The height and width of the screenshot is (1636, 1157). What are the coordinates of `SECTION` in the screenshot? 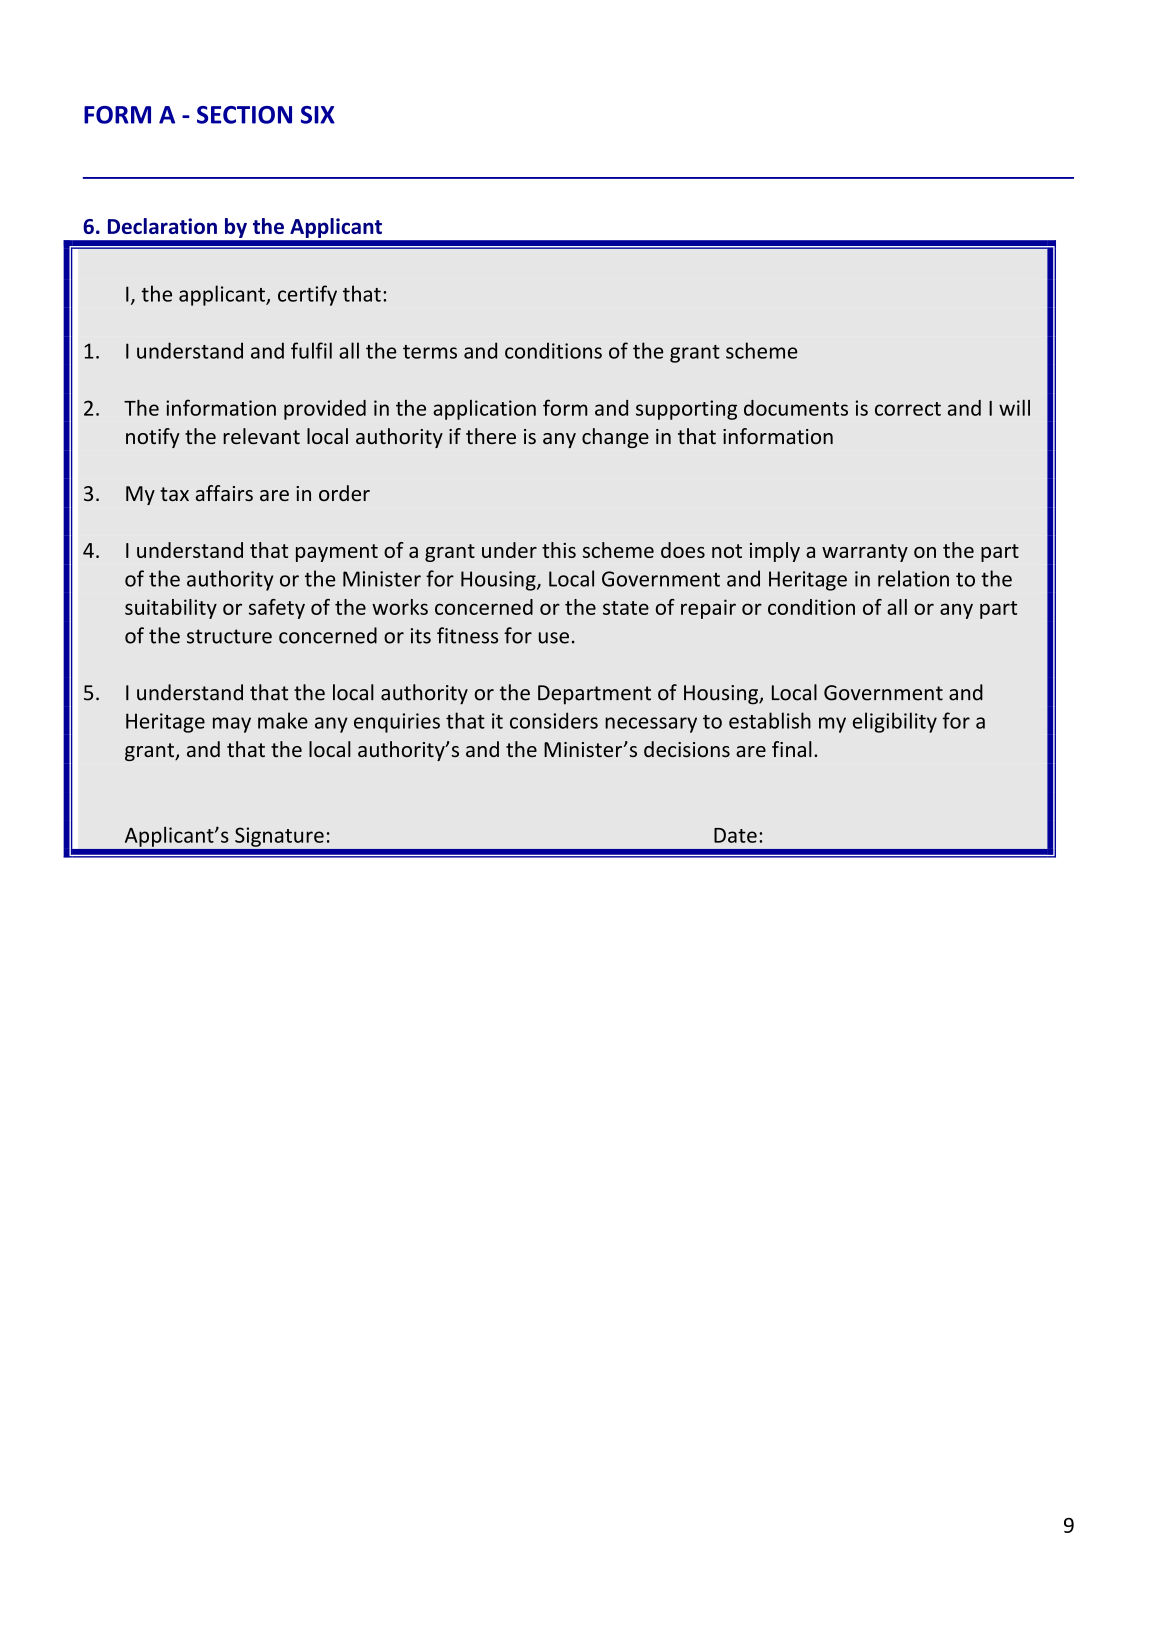 It's located at (244, 115).
